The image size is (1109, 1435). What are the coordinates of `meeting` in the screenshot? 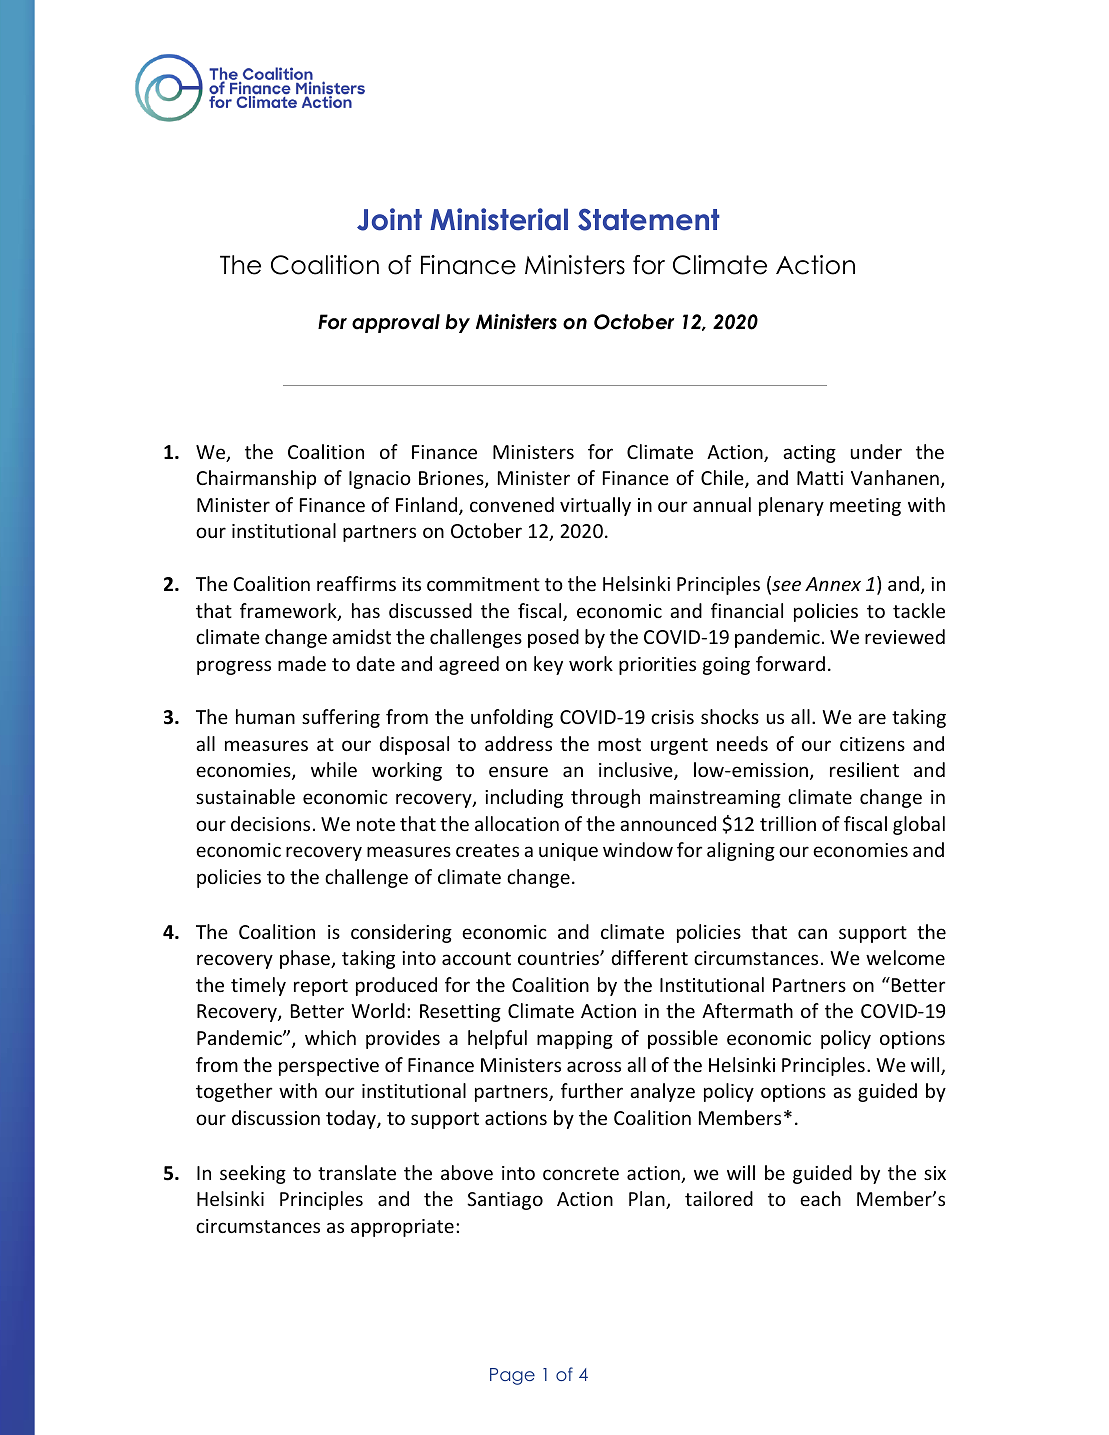 It's located at (865, 507).
